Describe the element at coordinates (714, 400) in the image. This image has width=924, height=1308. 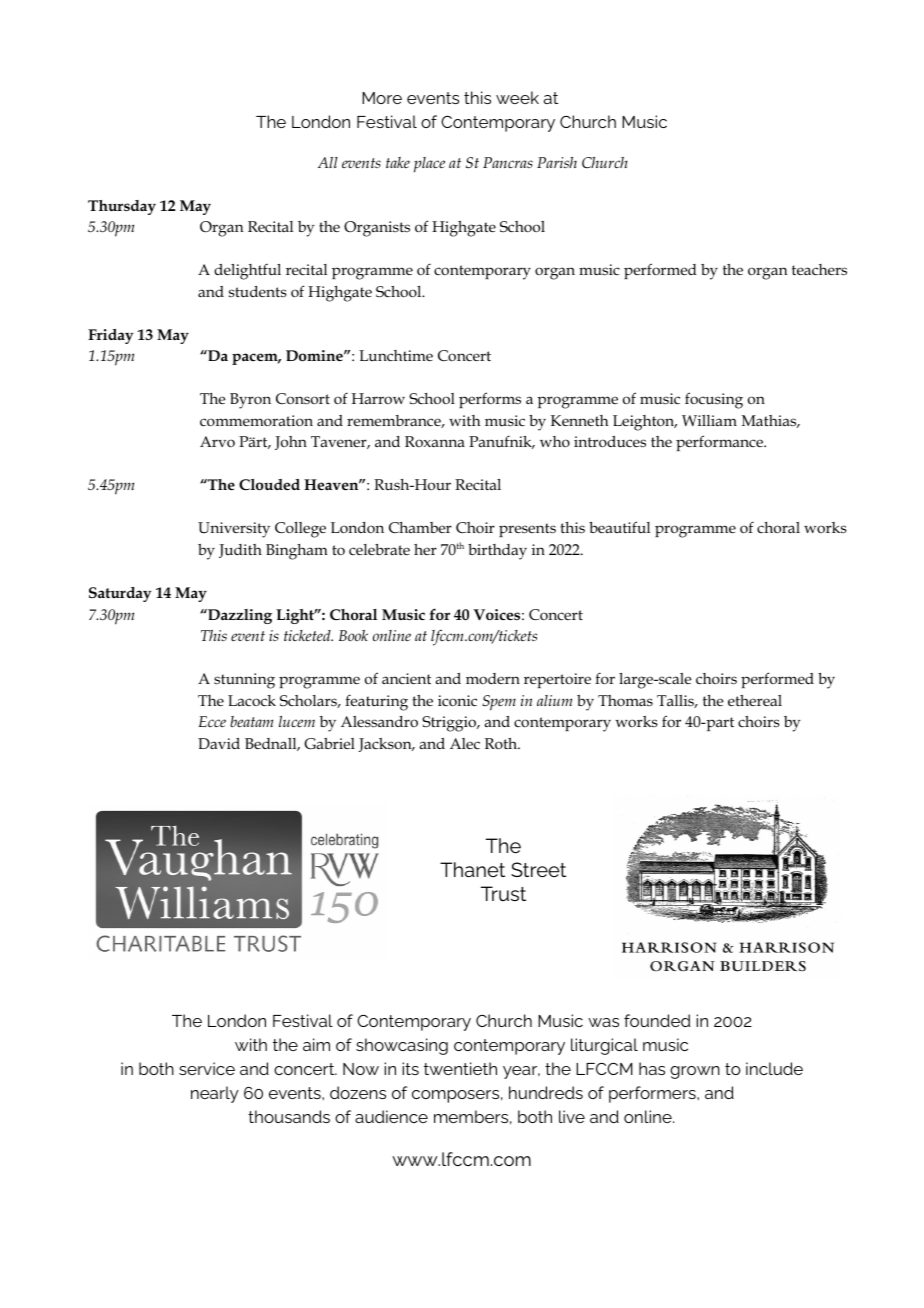
I see `focusing` at that location.
